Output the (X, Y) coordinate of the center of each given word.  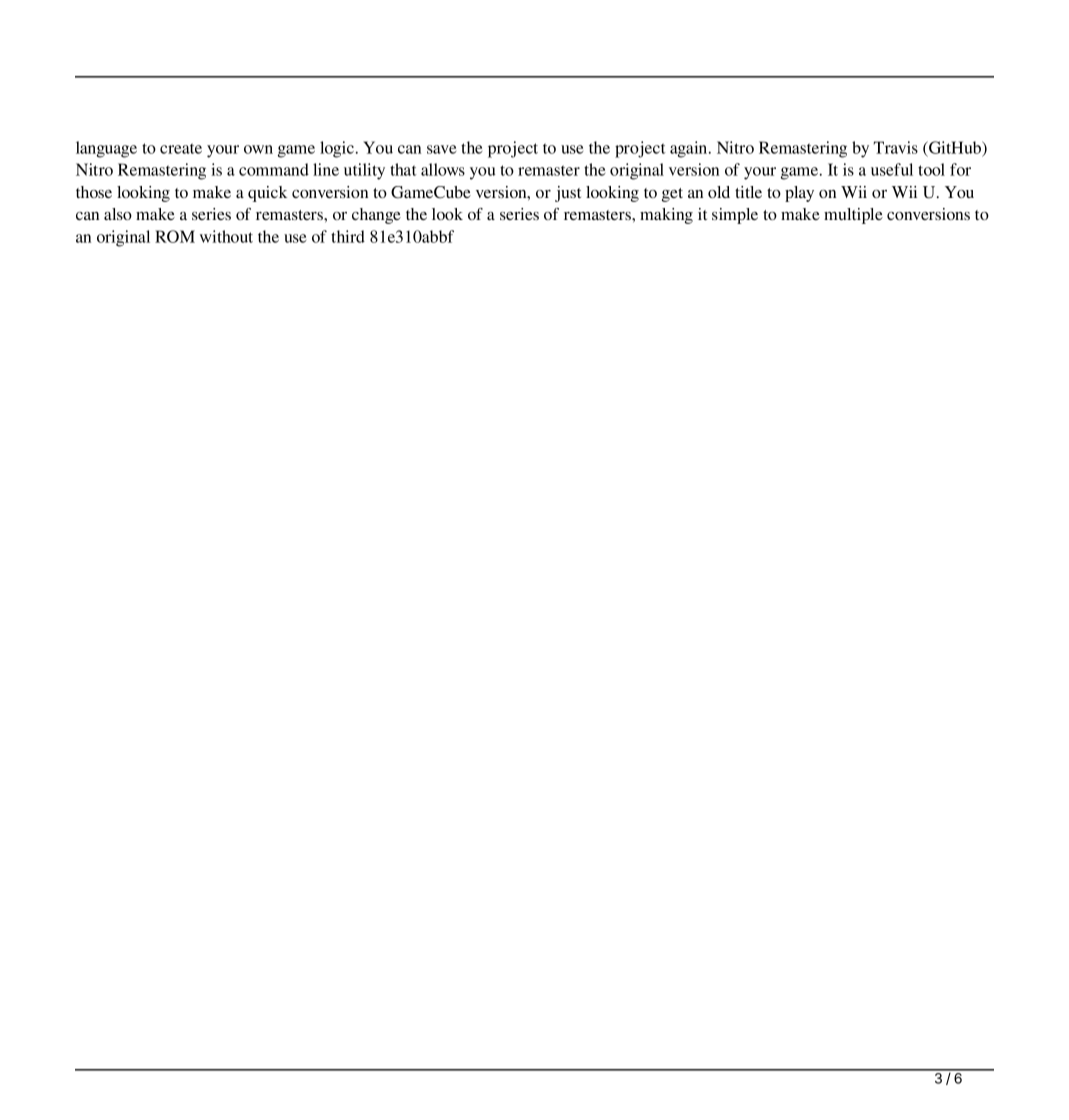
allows (443, 169)
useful (892, 169)
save (441, 149)
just (568, 194)
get (672, 195)
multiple (853, 216)
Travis (896, 147)
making (666, 216)
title (748, 192)
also (118, 214)
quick (267, 194)
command (274, 169)
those (94, 192)
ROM (175, 236)
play (799, 194)
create (181, 148)
